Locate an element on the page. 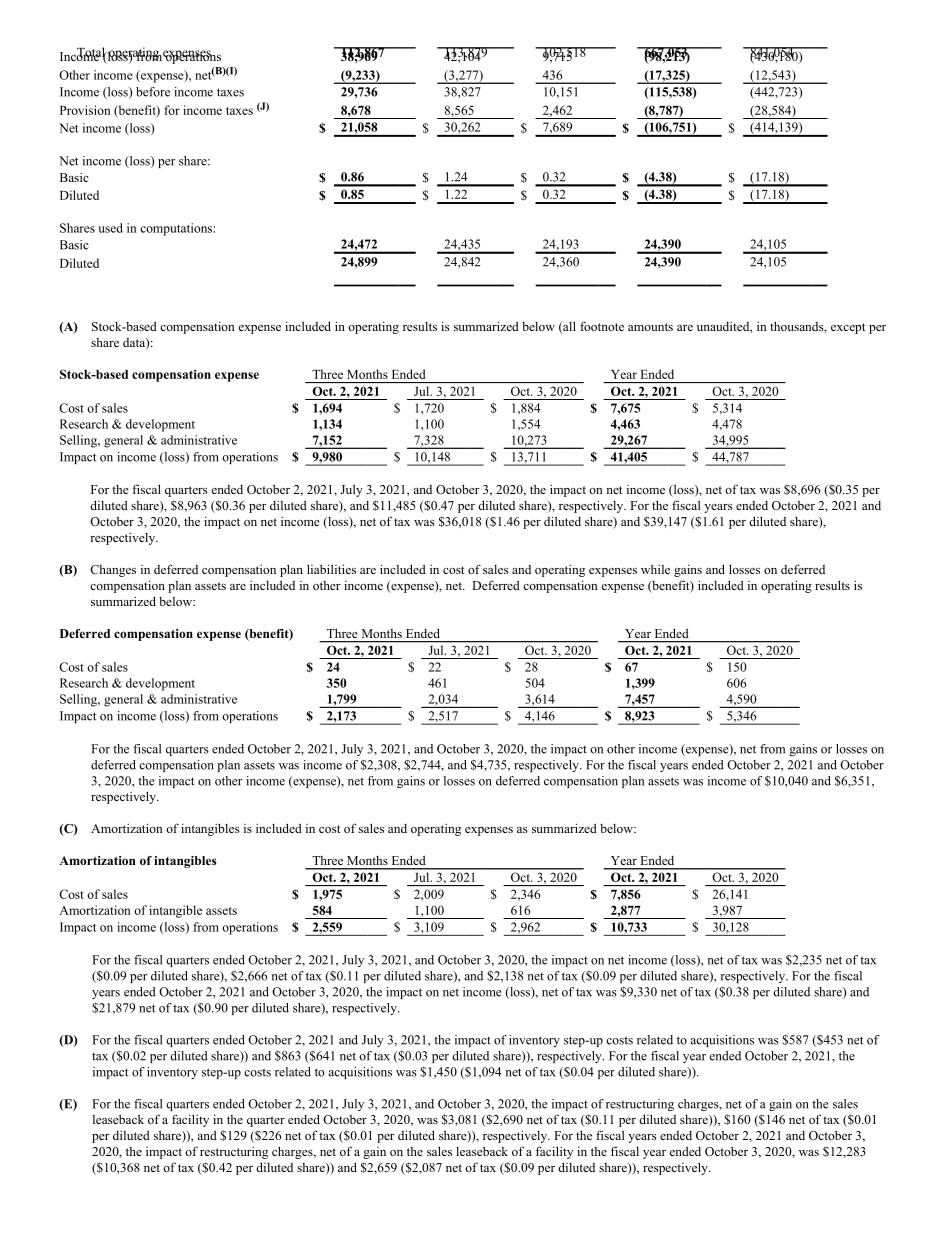  while is located at coordinates (655, 569).
